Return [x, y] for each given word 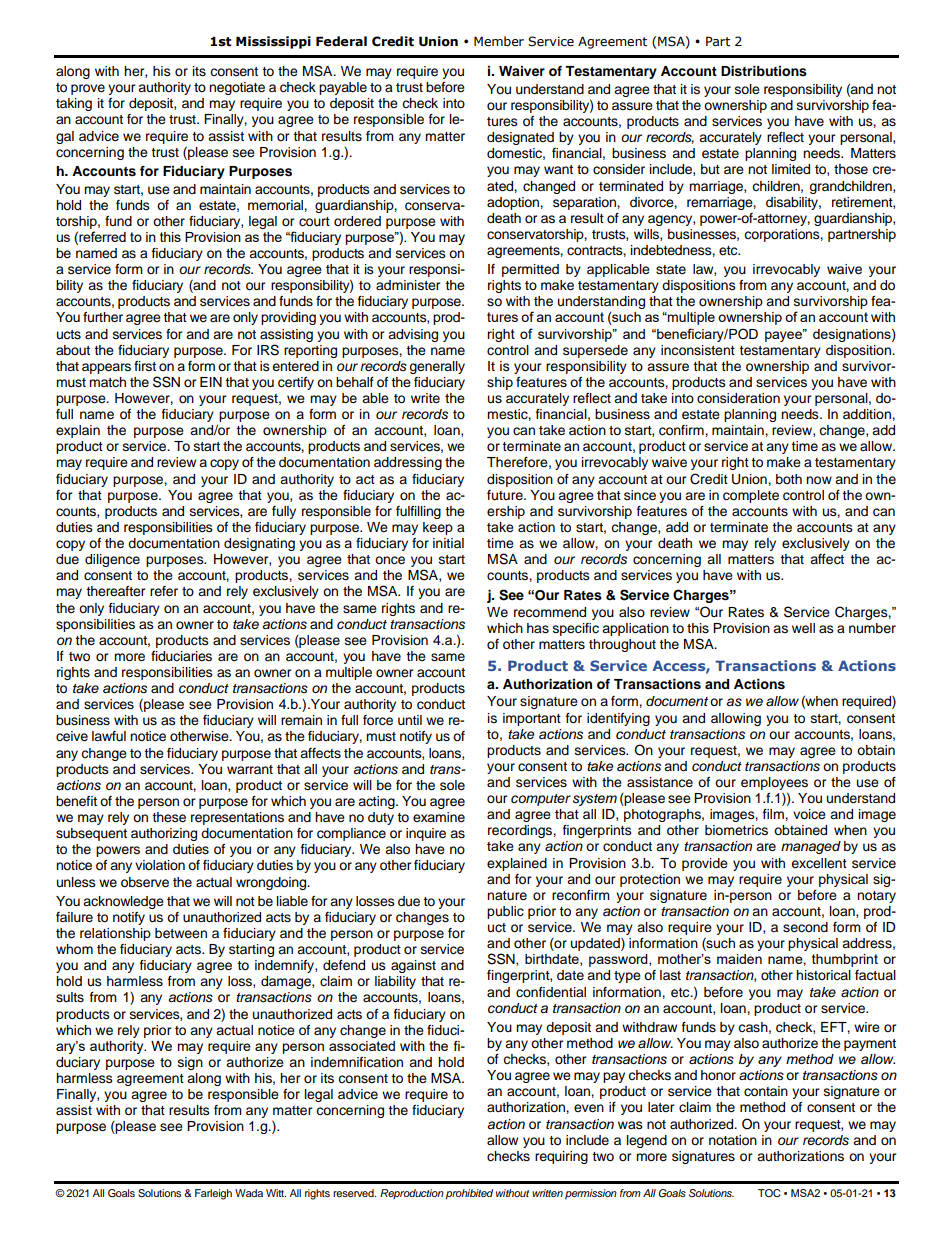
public [505, 912]
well [803, 628]
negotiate [237, 88]
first [145, 366]
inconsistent [698, 350]
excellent [819, 863]
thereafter [116, 591]
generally [437, 367]
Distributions [764, 71]
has [538, 628]
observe [145, 882]
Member [499, 41]
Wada [249, 1193]
